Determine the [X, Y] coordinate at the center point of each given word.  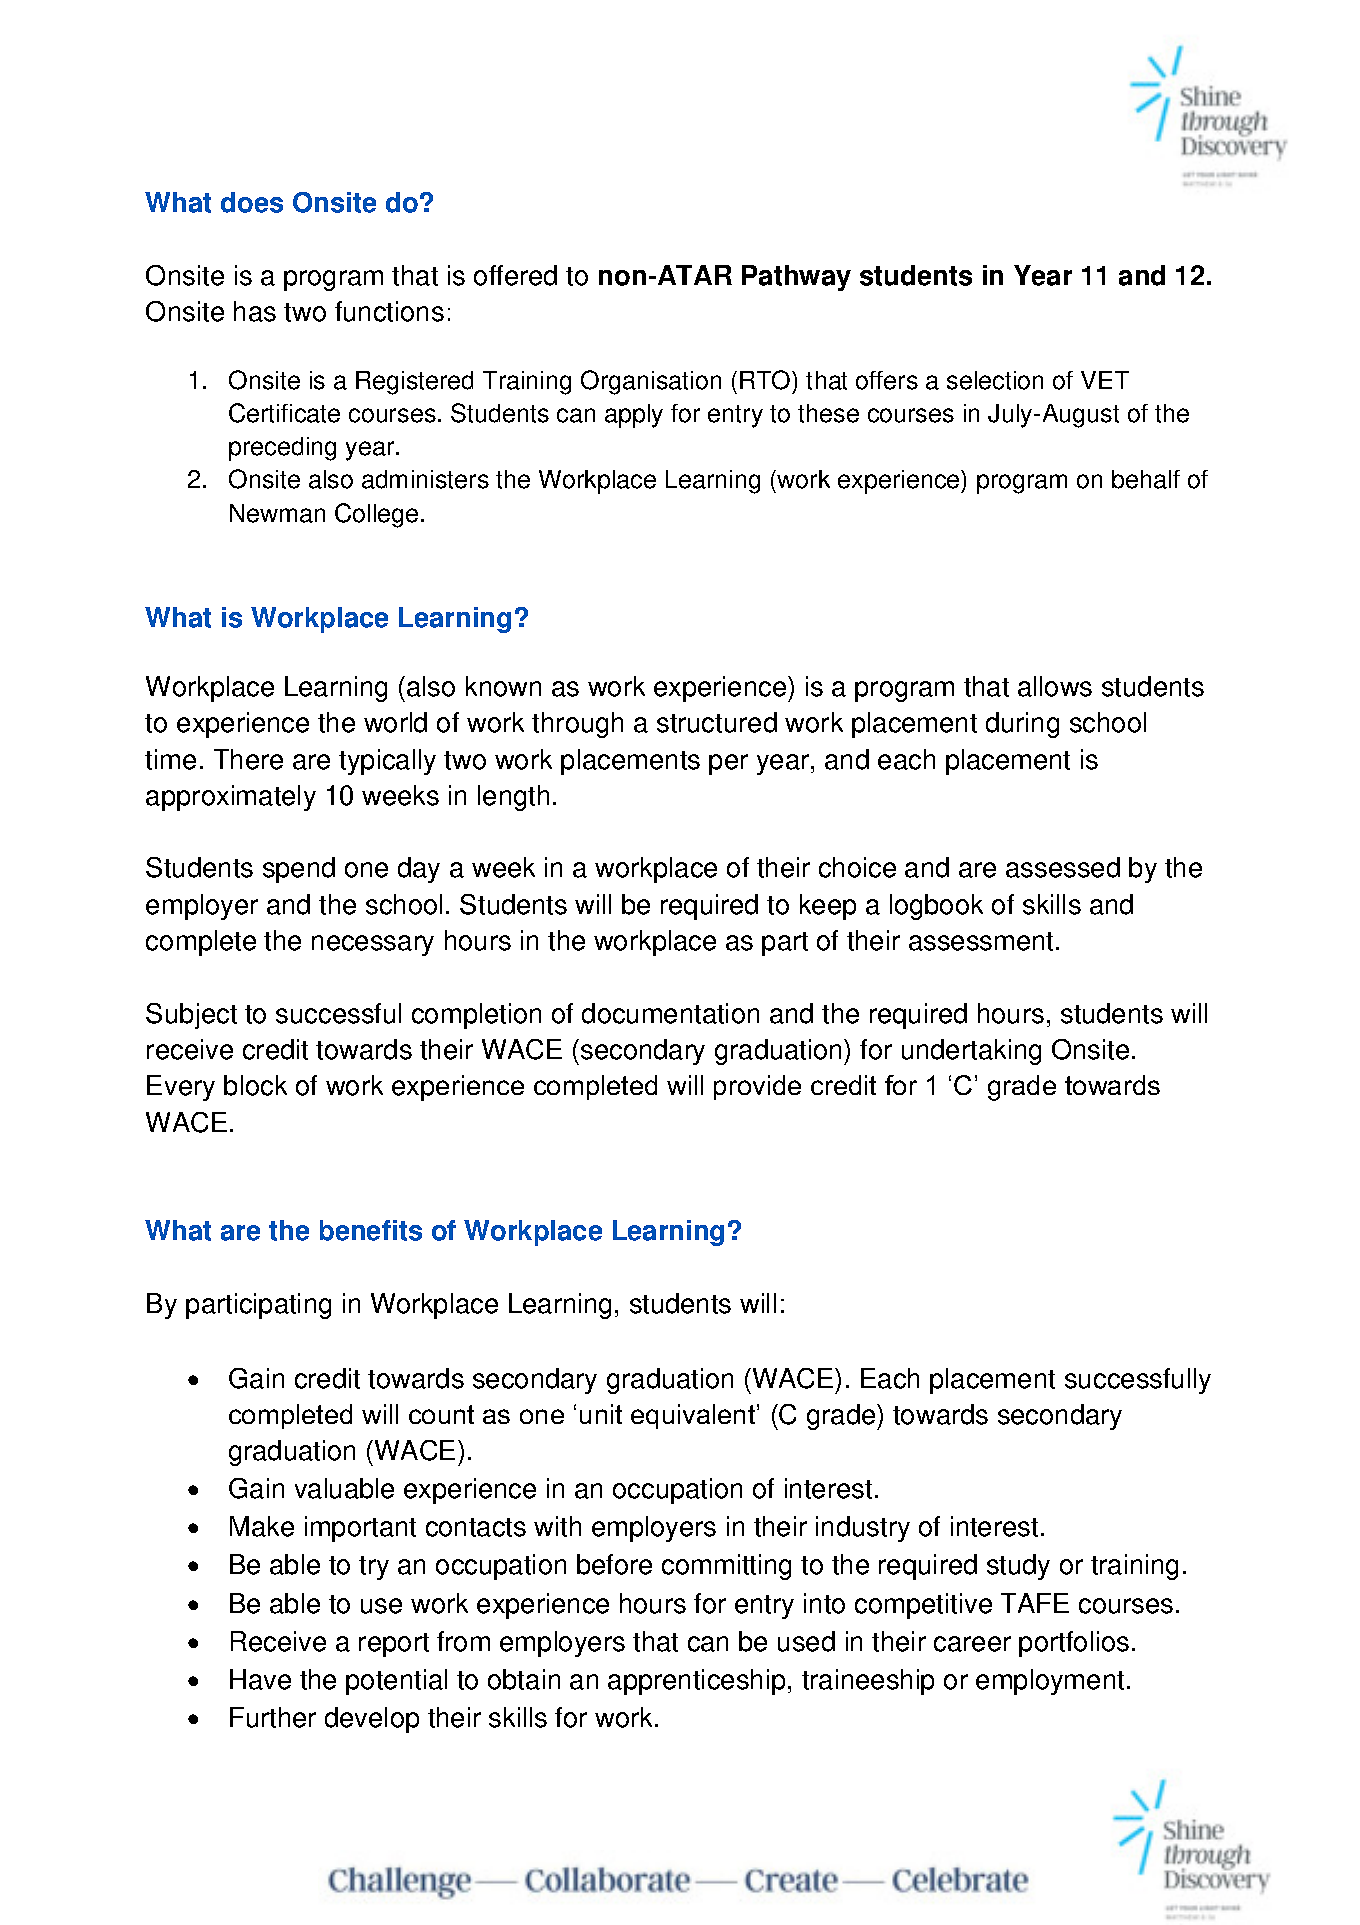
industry [863, 1529]
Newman [277, 513]
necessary [373, 945]
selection [995, 380]
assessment [981, 941]
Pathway [796, 278]
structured [717, 722]
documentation [670, 1013]
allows [1055, 686]
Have [260, 1679]
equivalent [694, 1416]
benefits [371, 1230]
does [252, 202]
